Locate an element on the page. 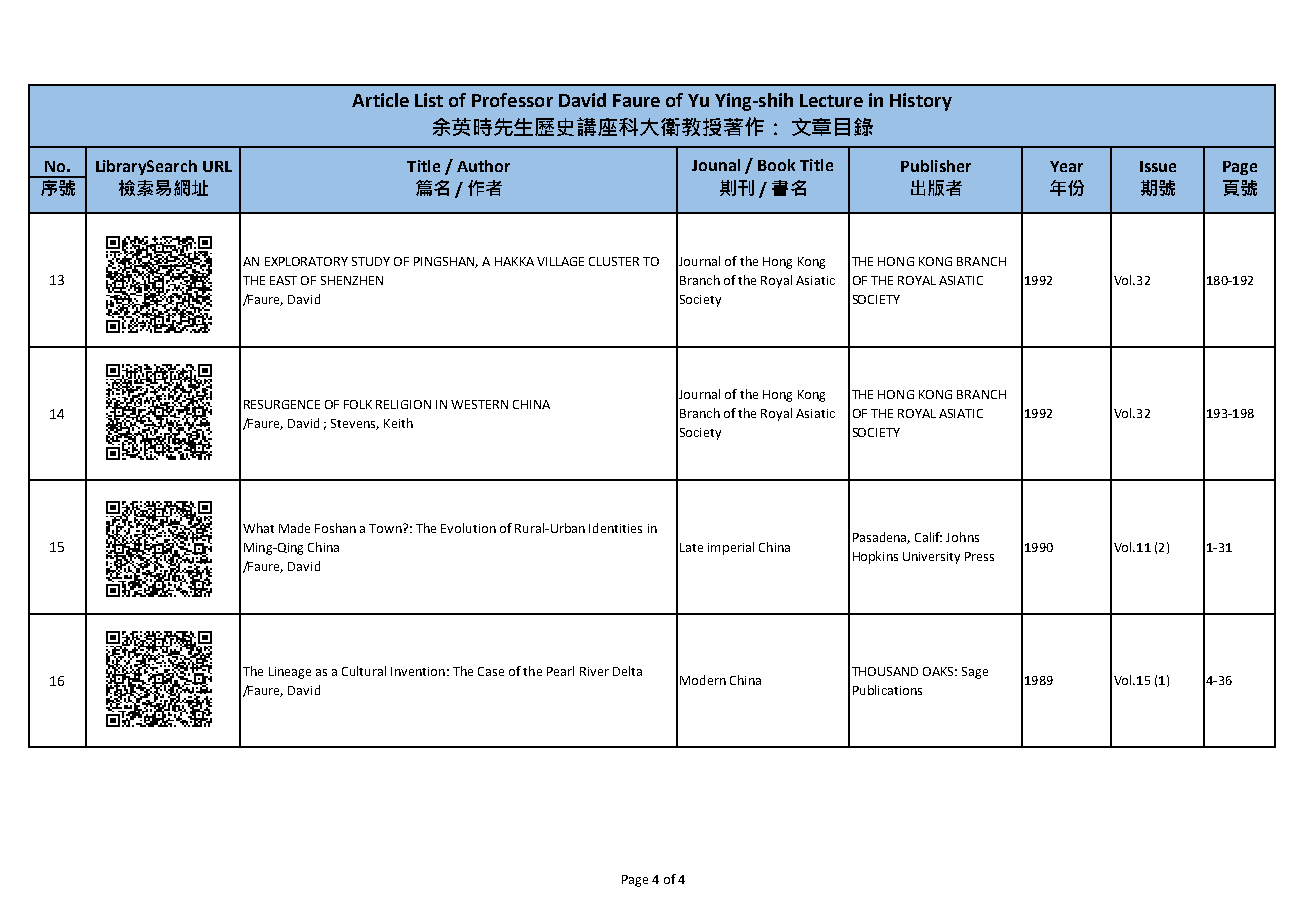  Johns is located at coordinates (962, 537).
